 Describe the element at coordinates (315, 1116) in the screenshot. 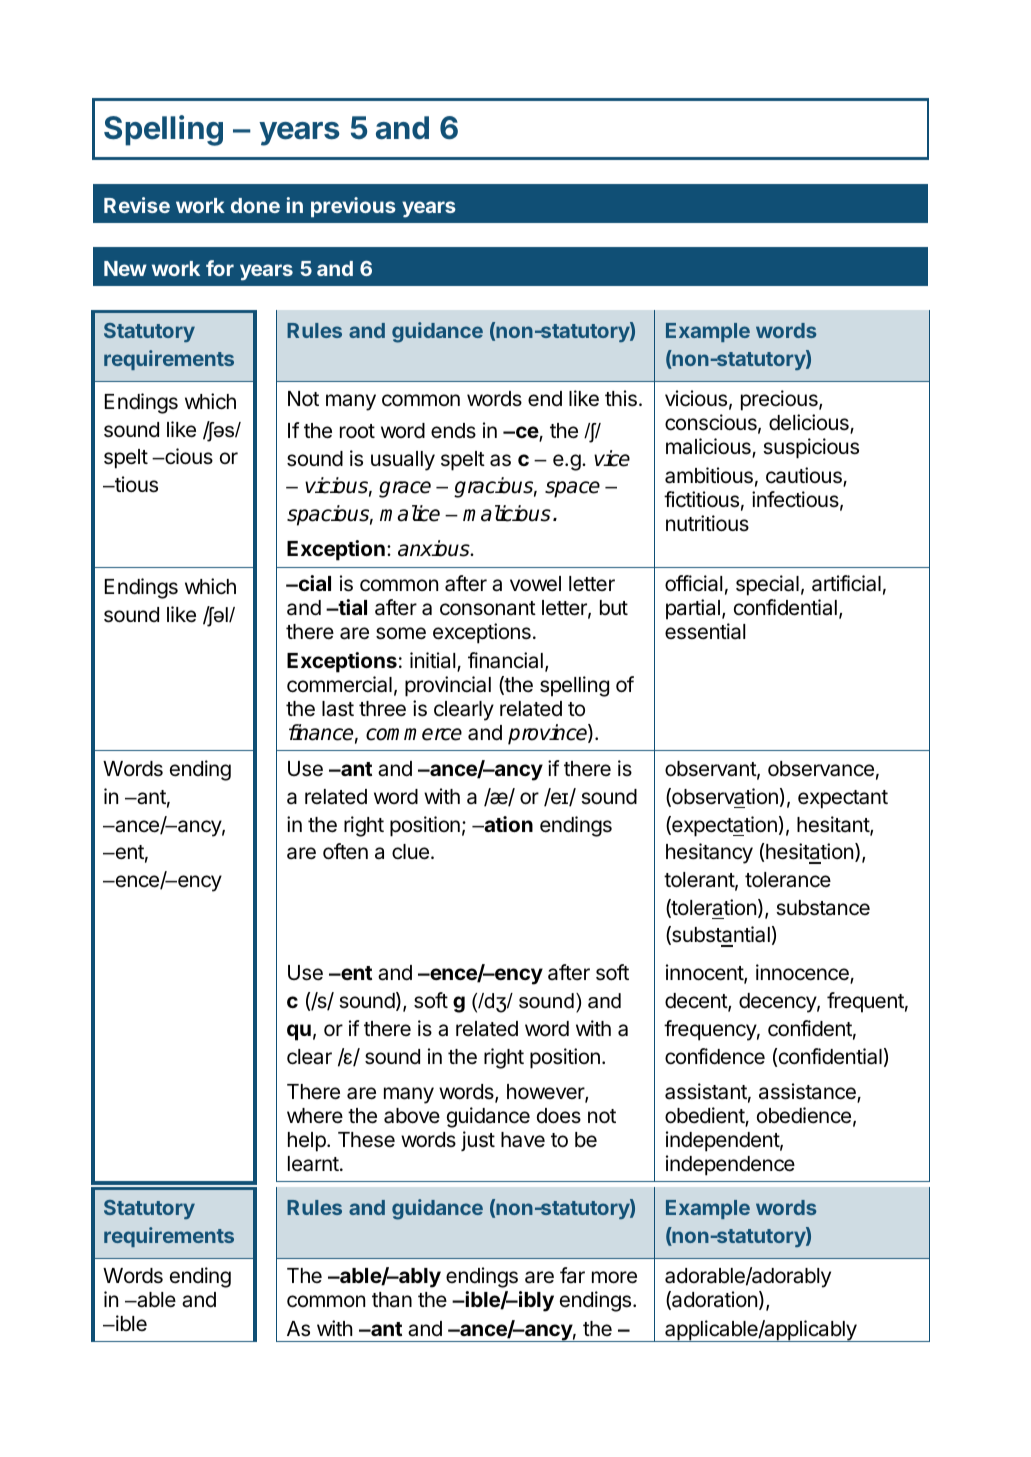

I see `where` at that location.
